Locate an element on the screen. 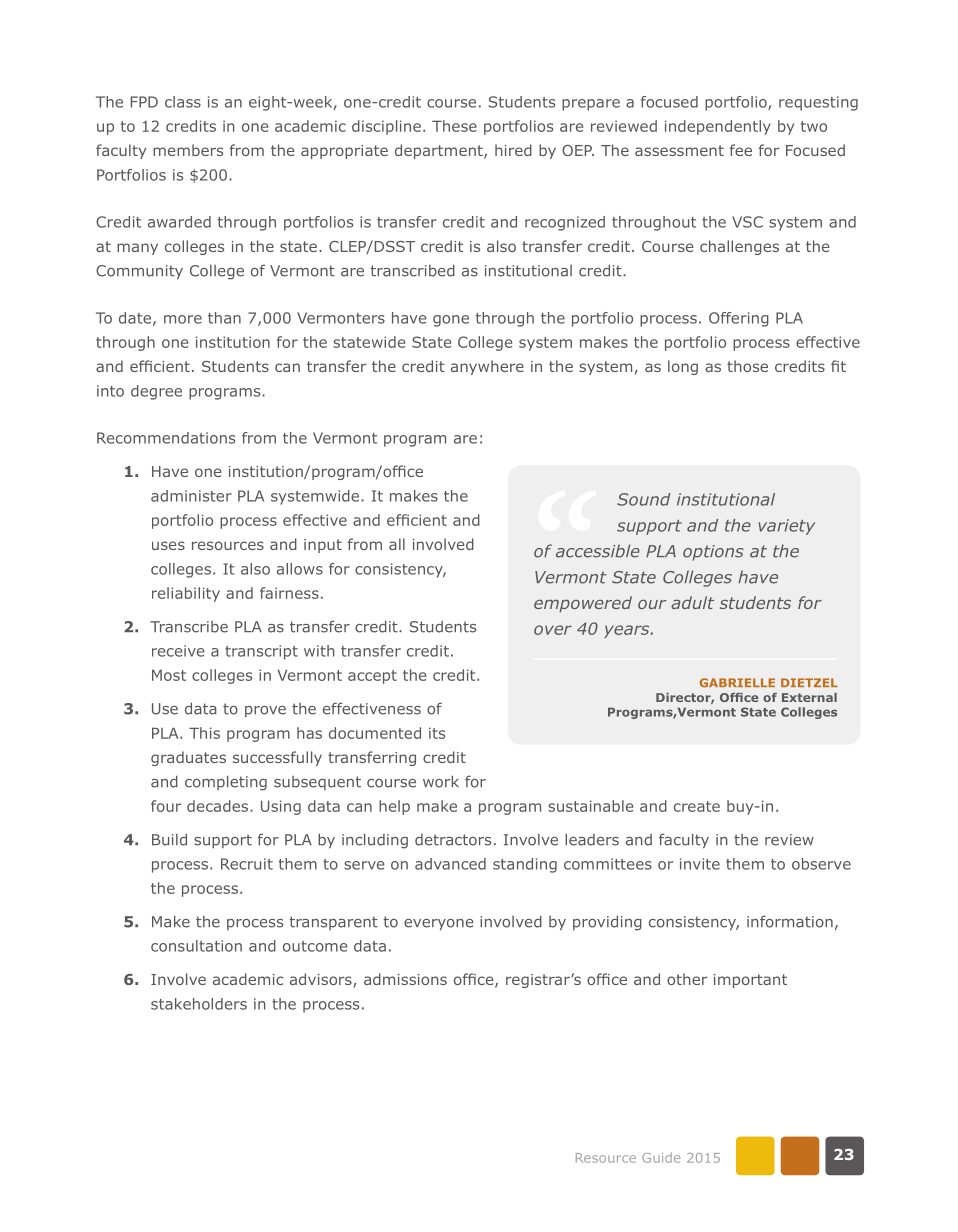 The width and height of the screenshot is (958, 1232). adult is located at coordinates (692, 602).
